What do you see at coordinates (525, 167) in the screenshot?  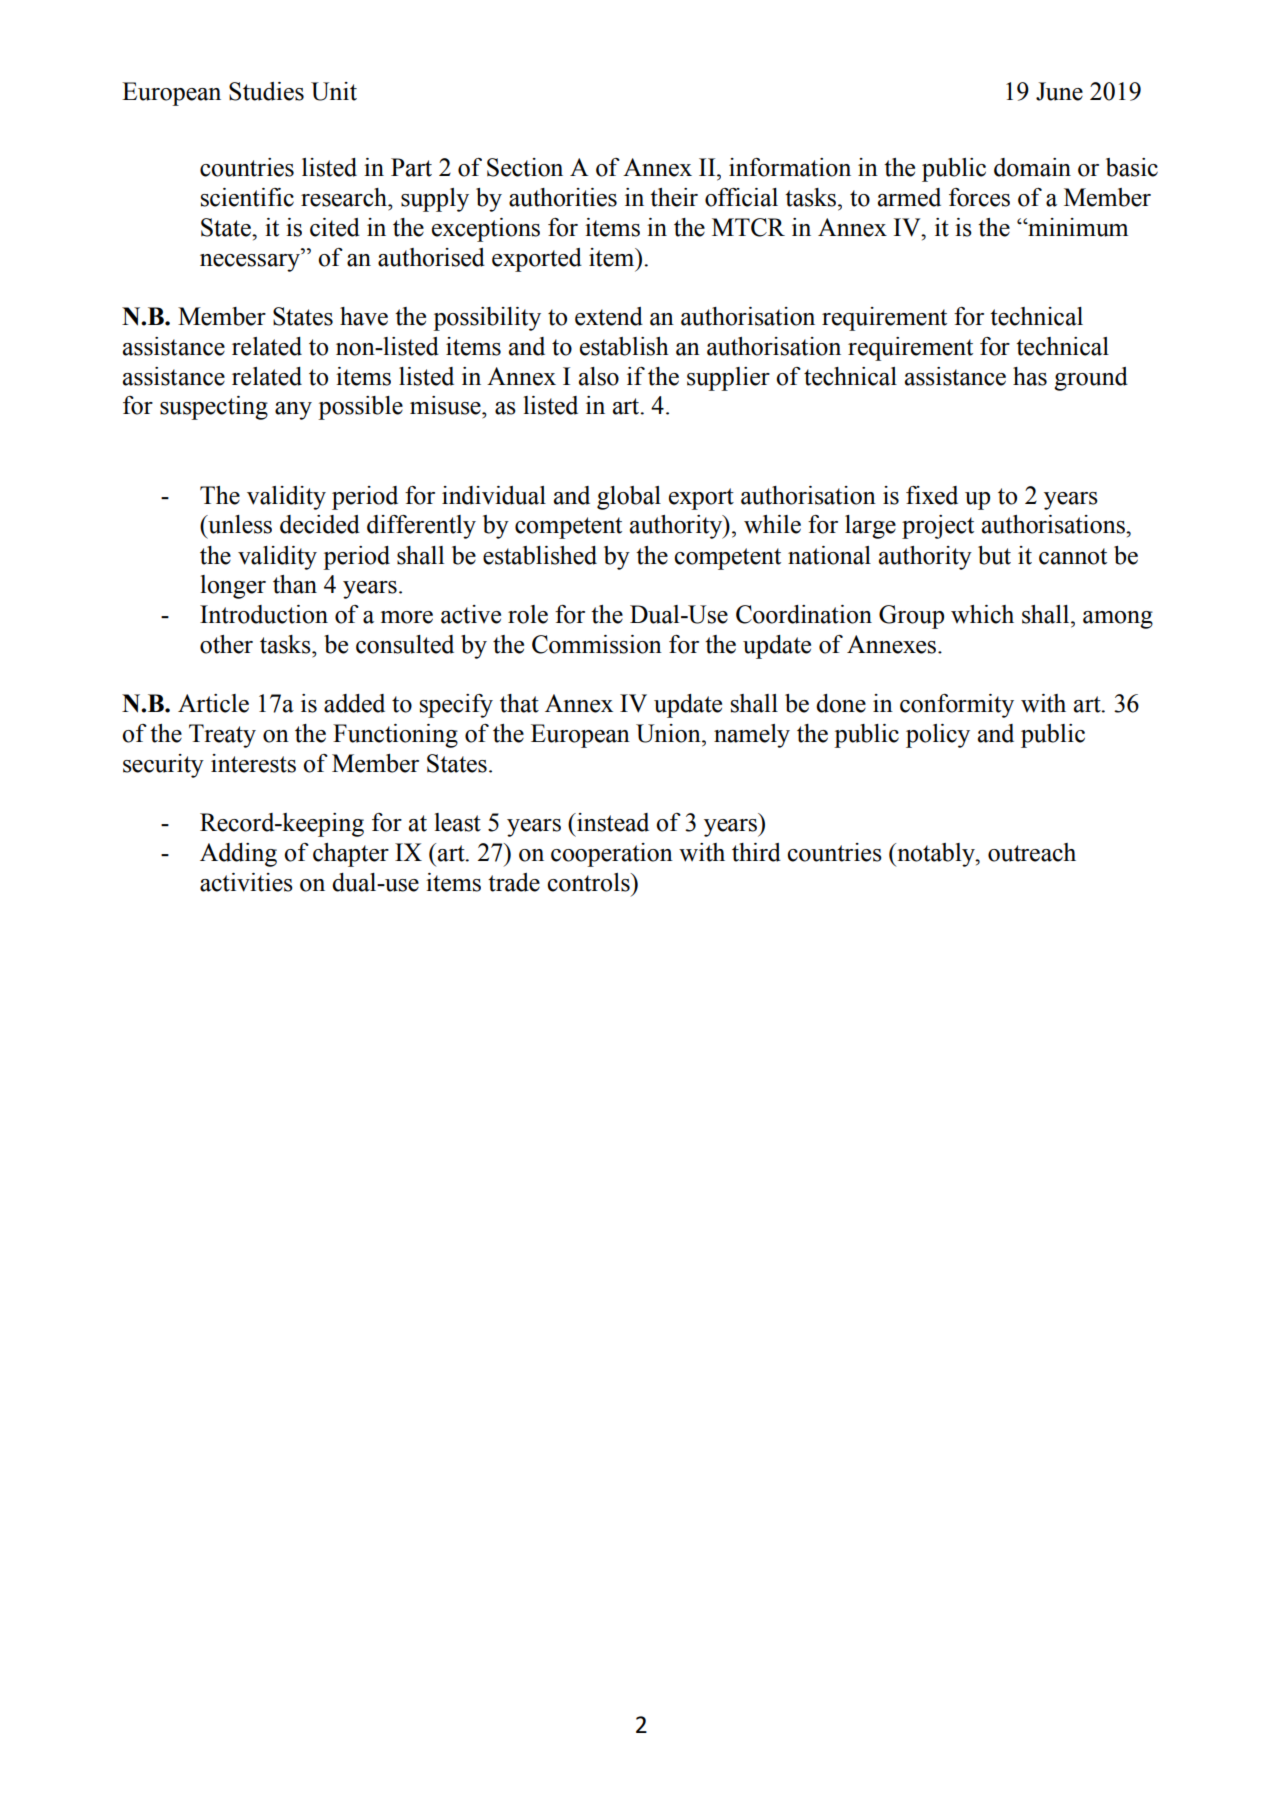 I see `Section` at bounding box center [525, 167].
